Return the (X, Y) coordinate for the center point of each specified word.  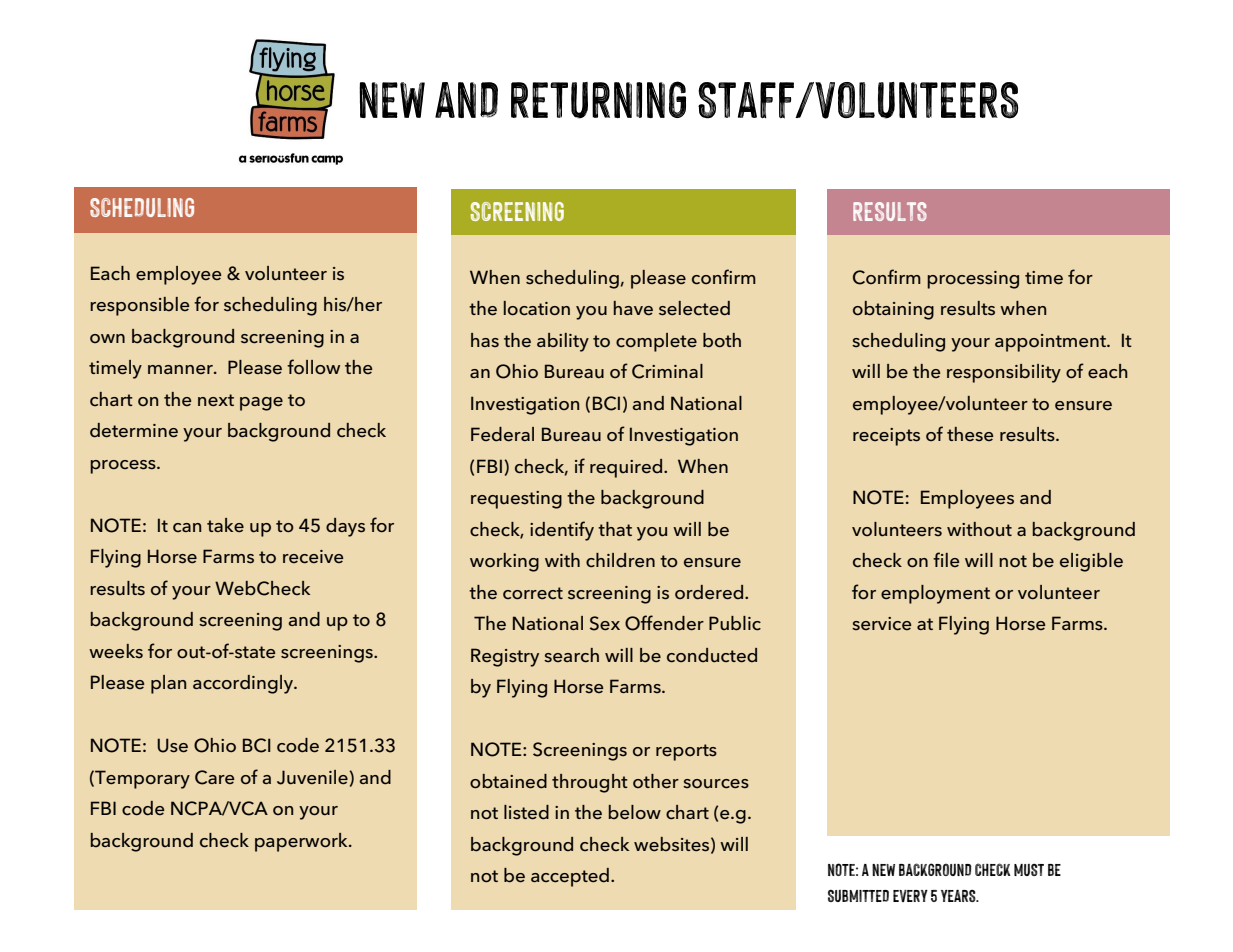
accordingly (244, 684)
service (882, 624)
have (633, 308)
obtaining (893, 310)
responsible (140, 306)
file (946, 559)
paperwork (302, 842)
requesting (516, 500)
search (571, 655)
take (225, 525)
